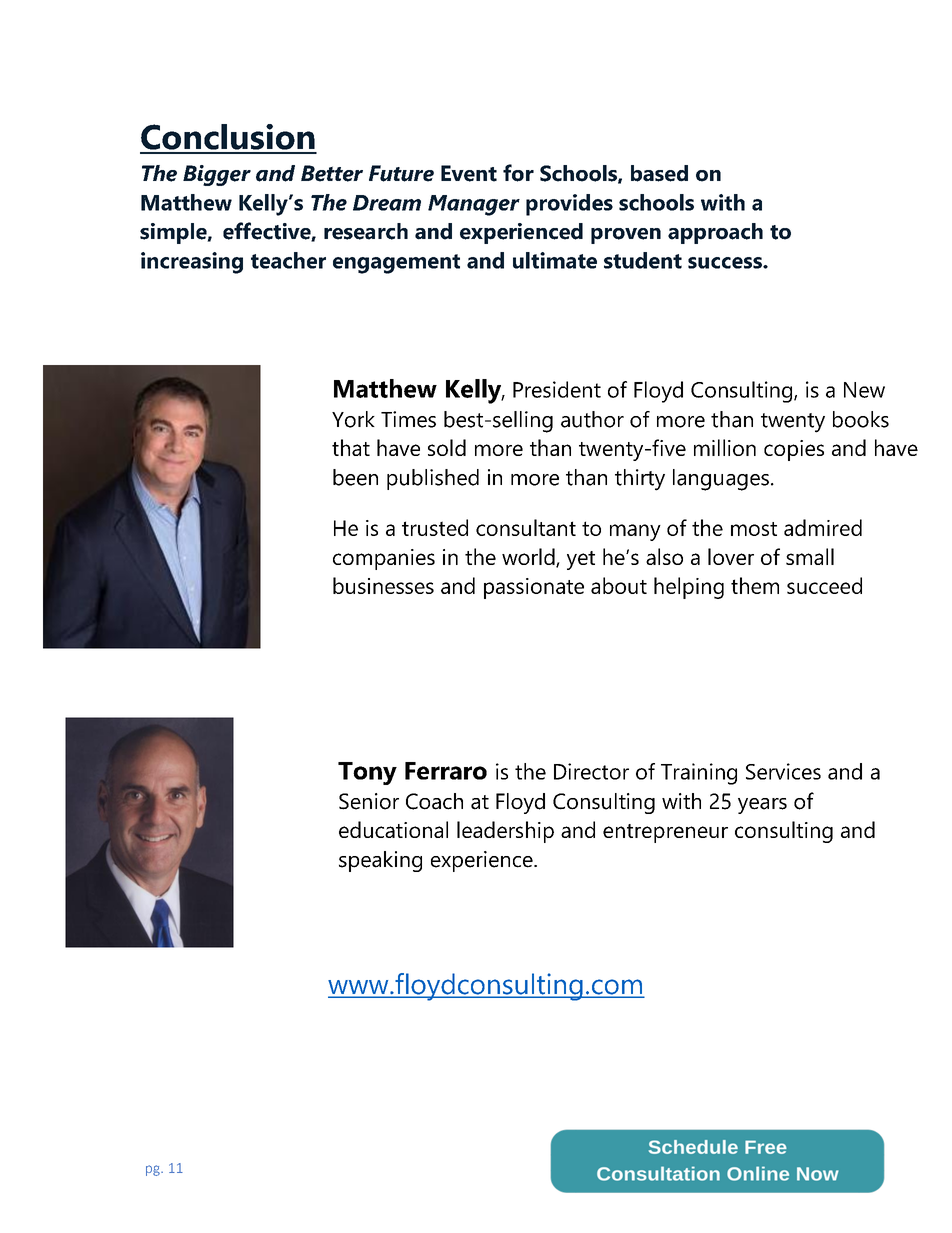 The height and width of the image is (1233, 952). Describe the element at coordinates (518, 173) in the image. I see `for` at that location.
